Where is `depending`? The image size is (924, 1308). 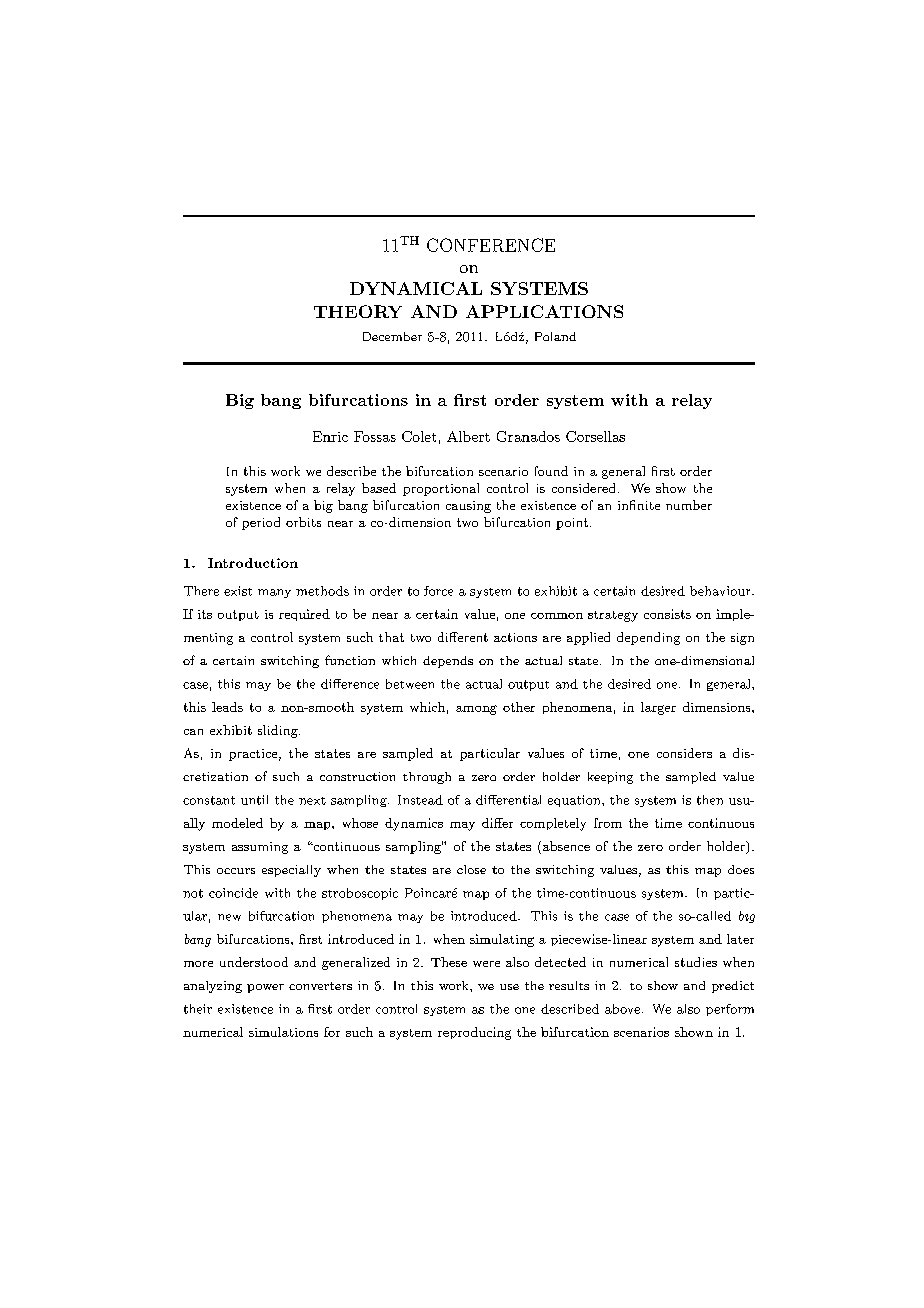 depending is located at coordinates (648, 638).
